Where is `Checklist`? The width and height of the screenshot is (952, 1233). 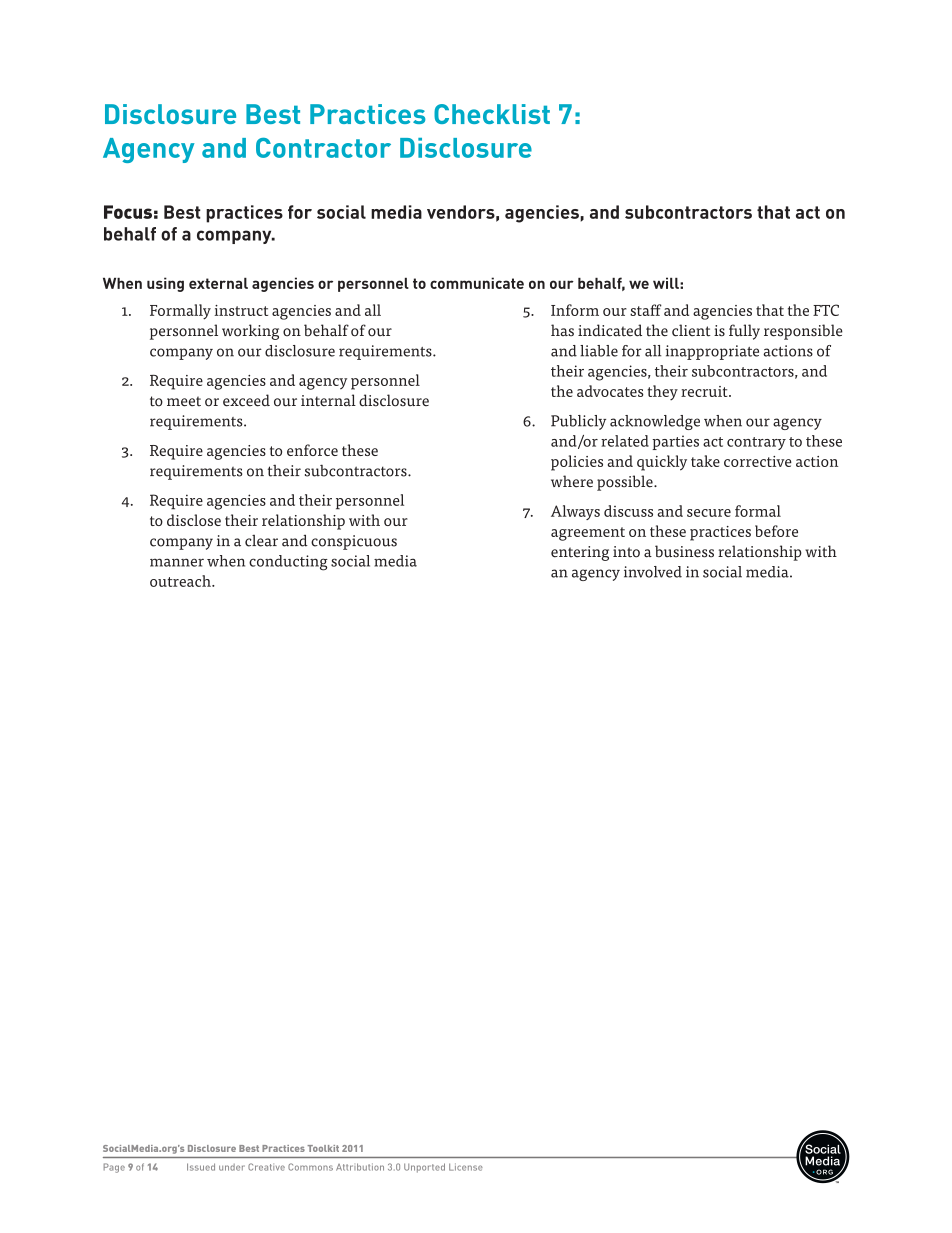 Checklist is located at coordinates (492, 114).
